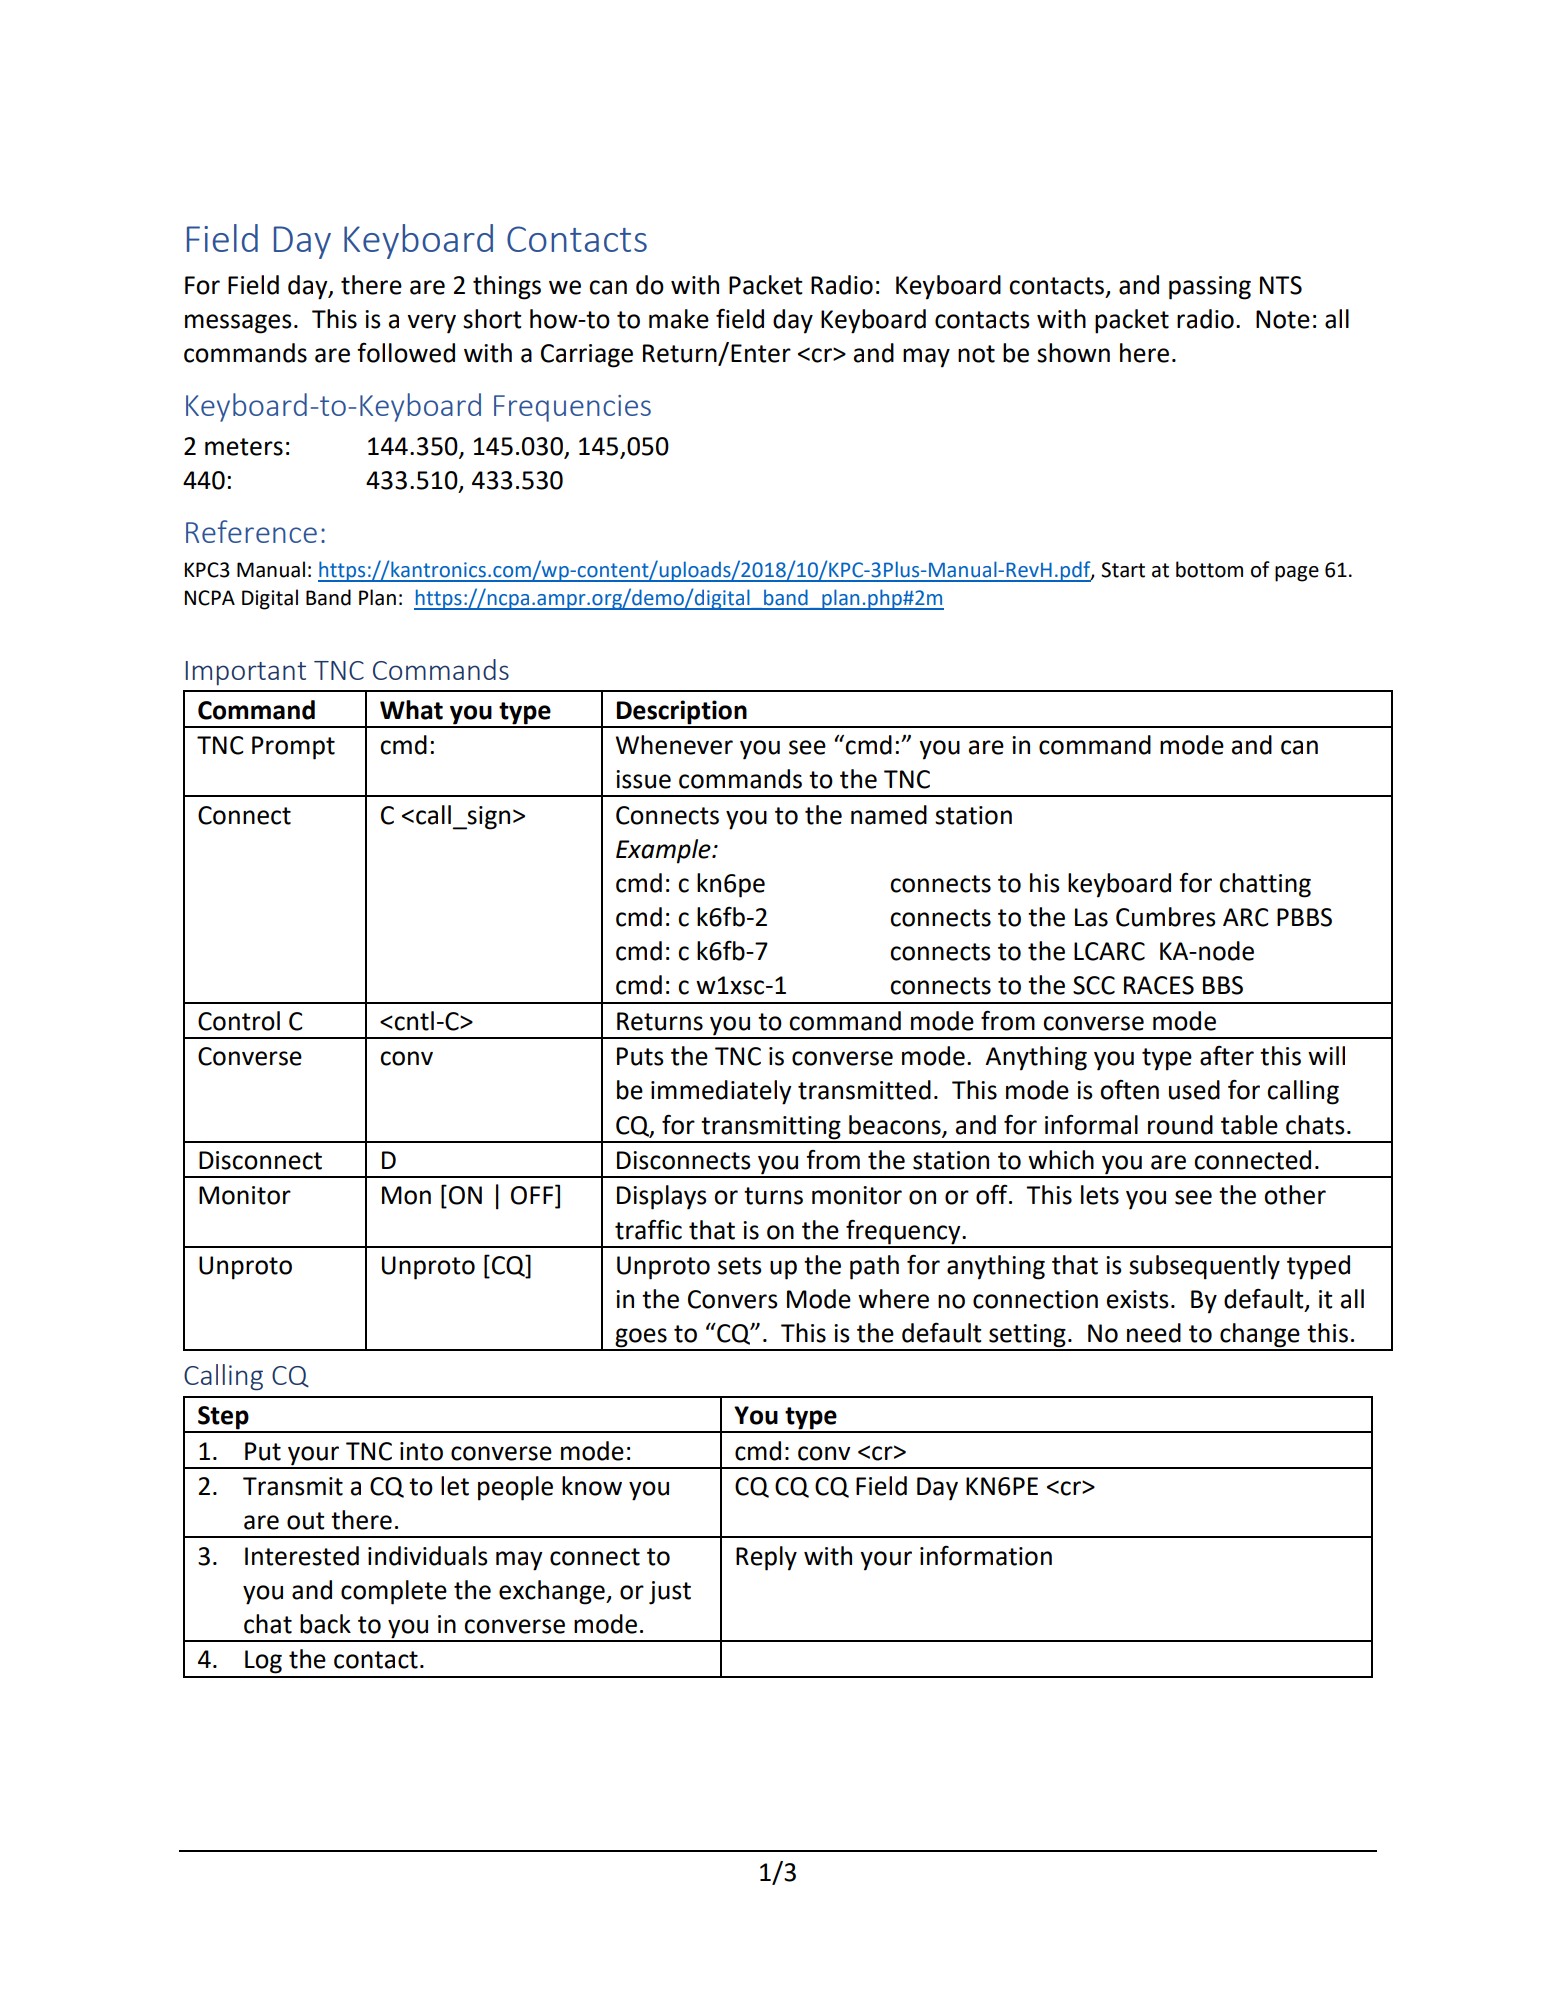 The width and height of the image is (1556, 2014). I want to click on Control, so click(239, 1021).
